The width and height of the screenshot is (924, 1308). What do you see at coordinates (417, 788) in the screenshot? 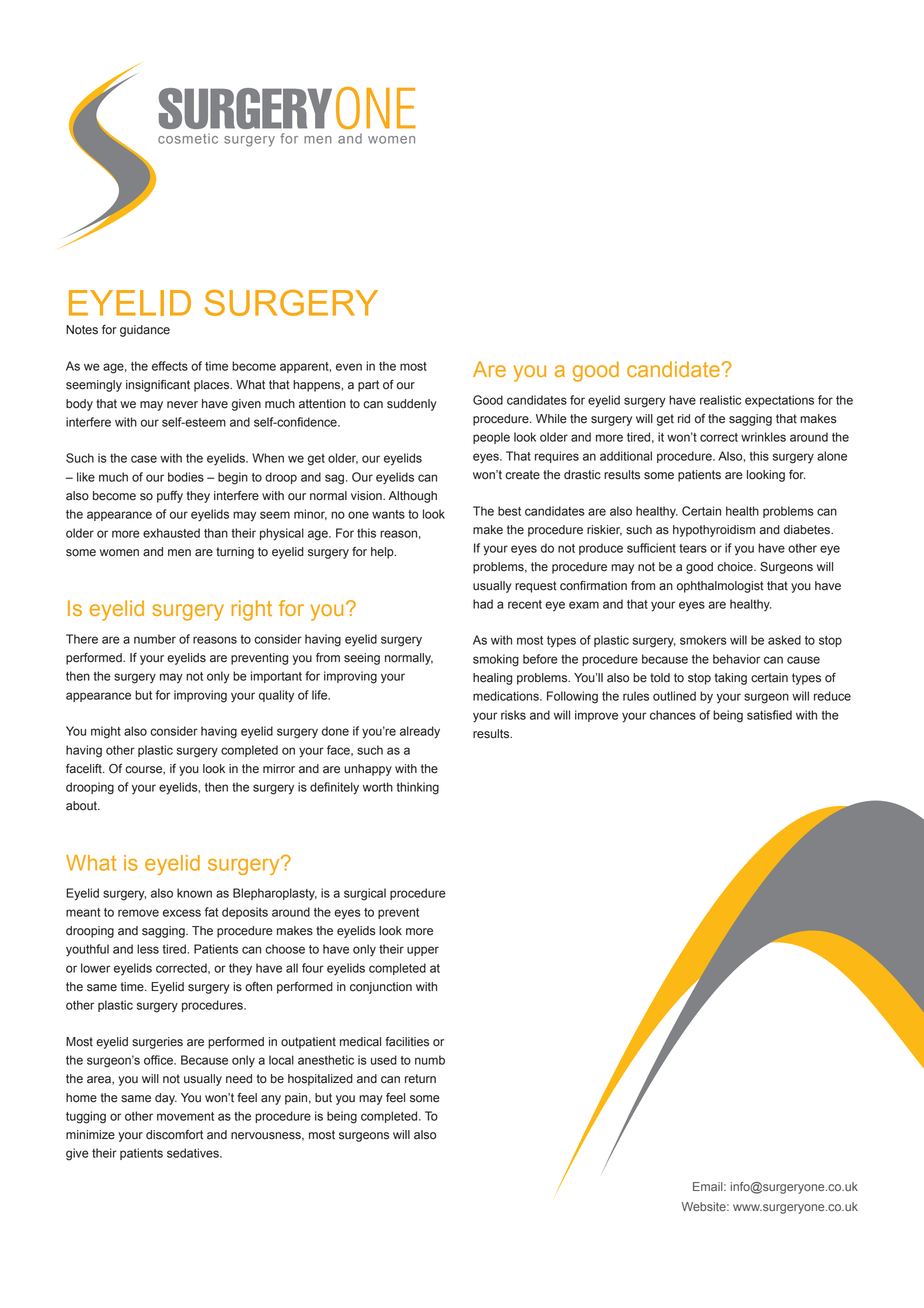
I see `thinking` at bounding box center [417, 788].
